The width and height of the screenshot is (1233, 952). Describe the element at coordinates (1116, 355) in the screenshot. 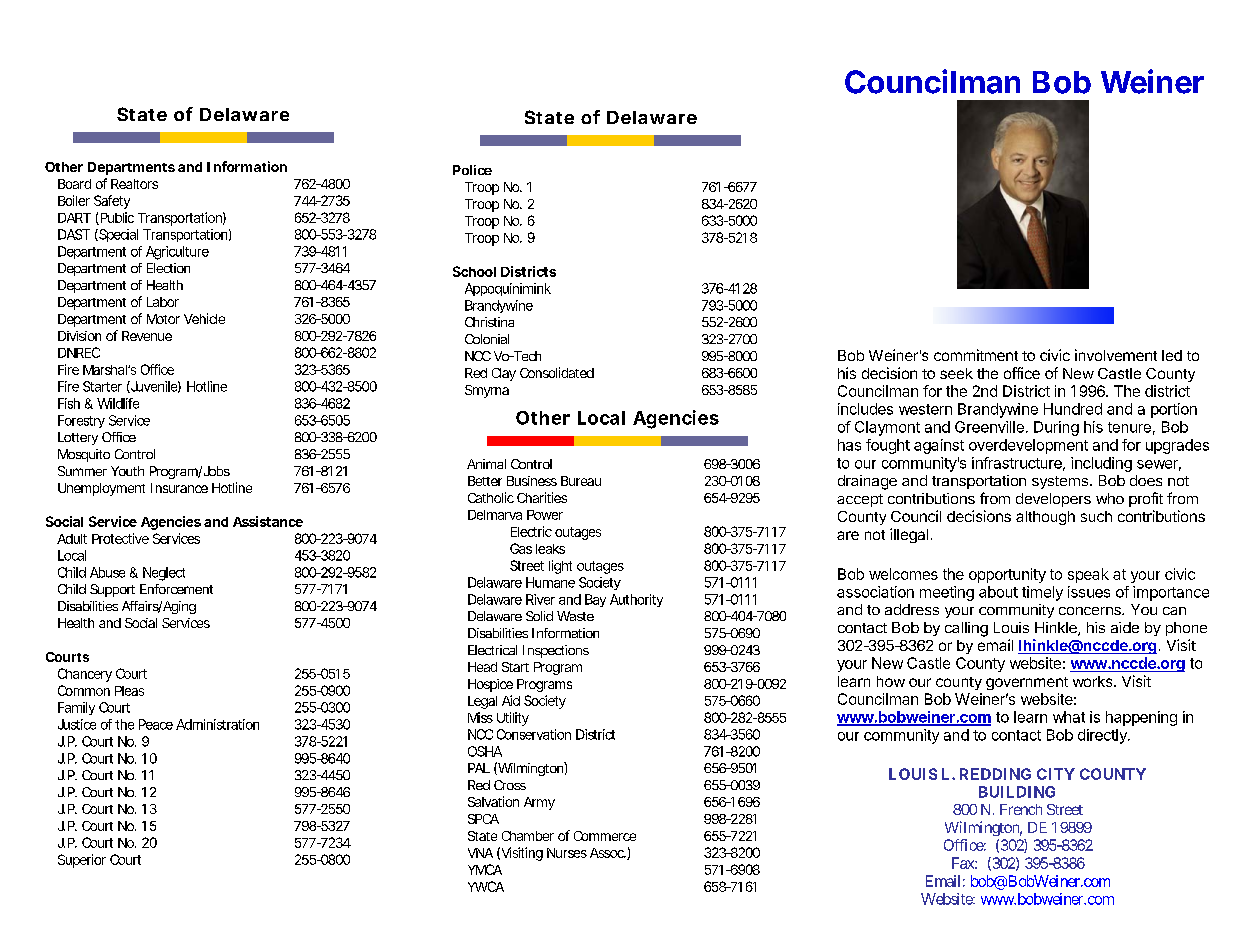

I see `involvement` at that location.
